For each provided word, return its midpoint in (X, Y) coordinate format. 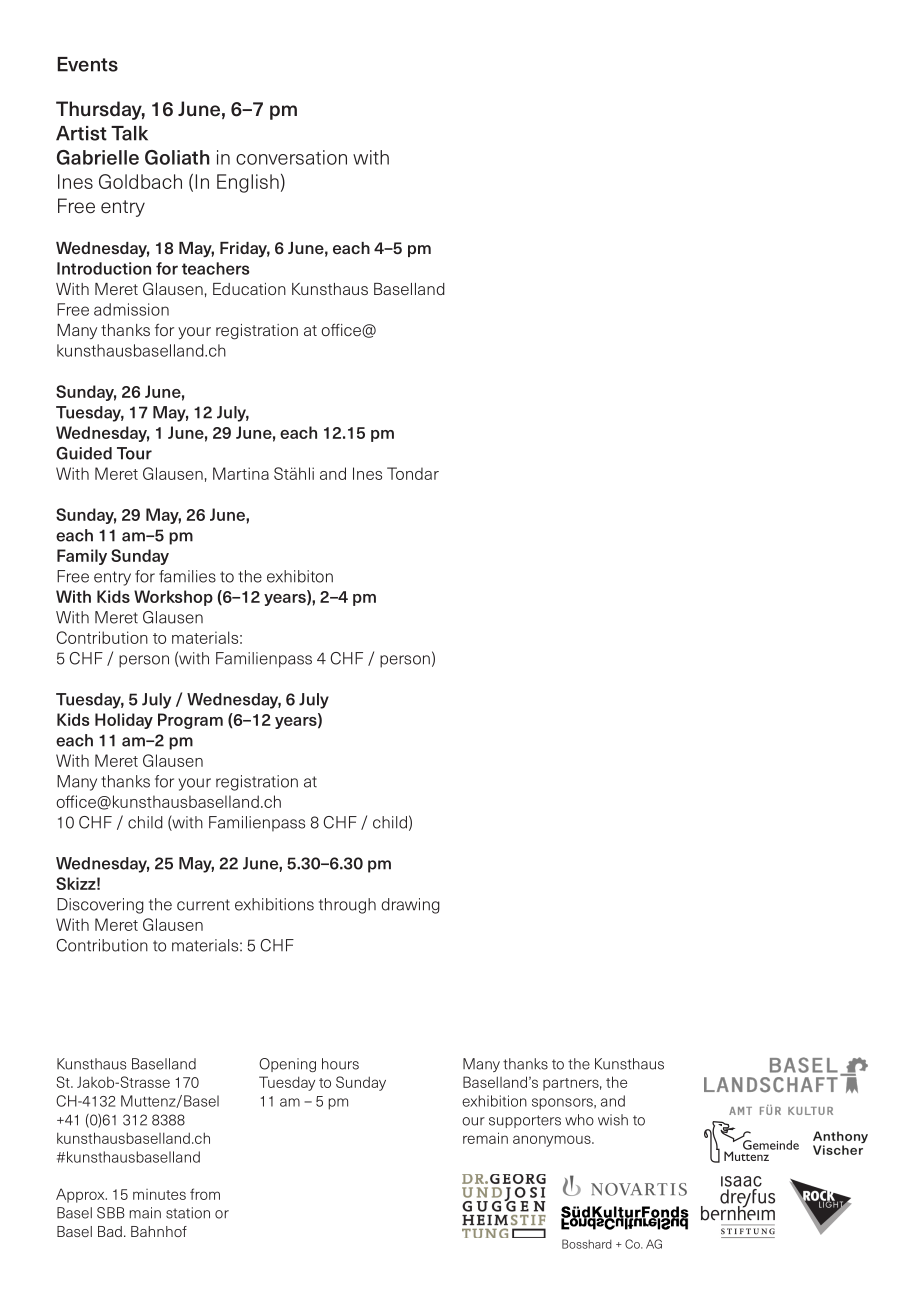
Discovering (100, 906)
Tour (134, 453)
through (347, 906)
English (248, 183)
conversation (291, 157)
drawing (411, 906)
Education (249, 289)
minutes (159, 1194)
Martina (241, 473)
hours (340, 1064)
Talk (129, 133)
